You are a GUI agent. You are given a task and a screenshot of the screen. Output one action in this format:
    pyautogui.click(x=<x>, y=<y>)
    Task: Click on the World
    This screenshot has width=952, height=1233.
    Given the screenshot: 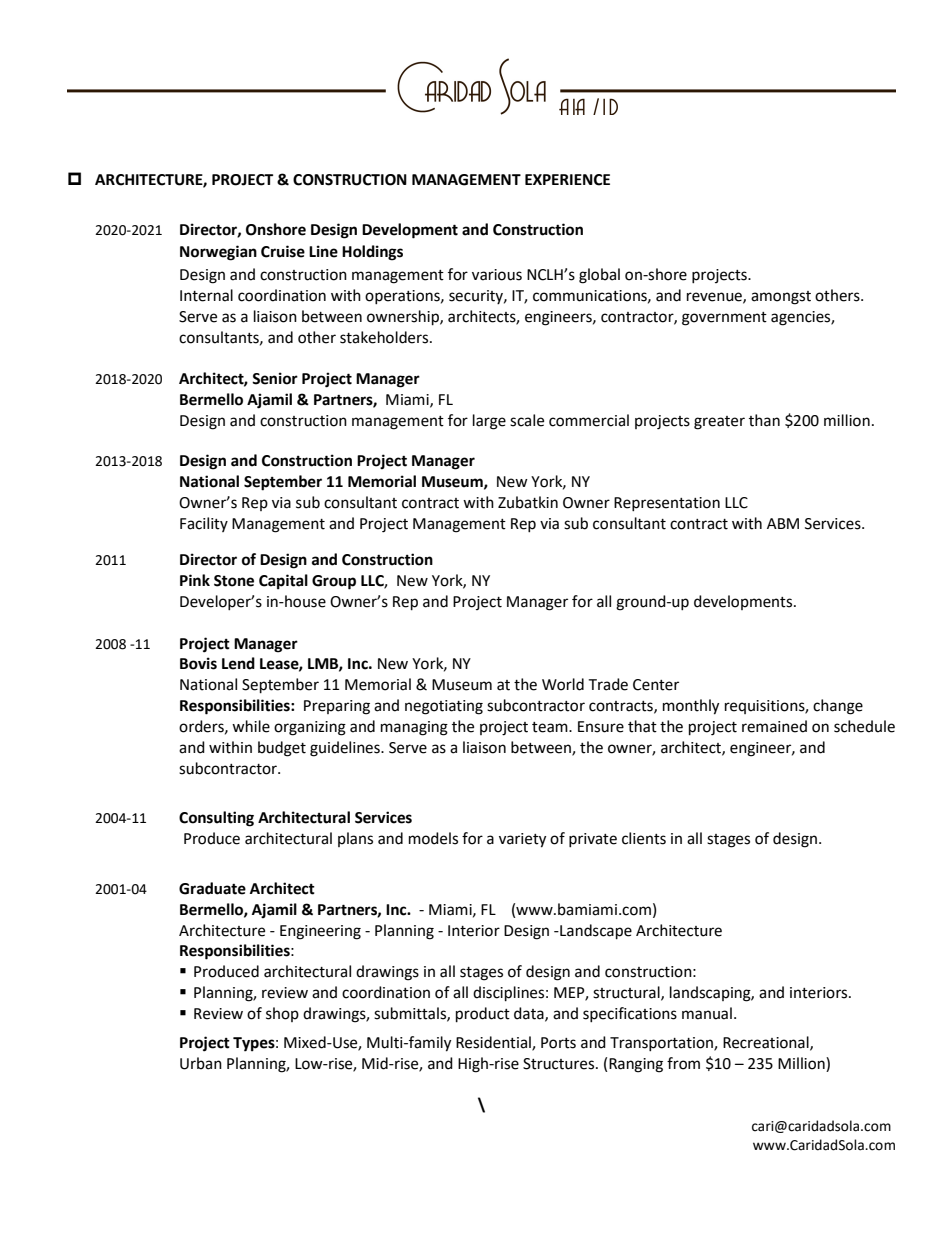 What is the action you would take?
    pyautogui.click(x=563, y=684)
